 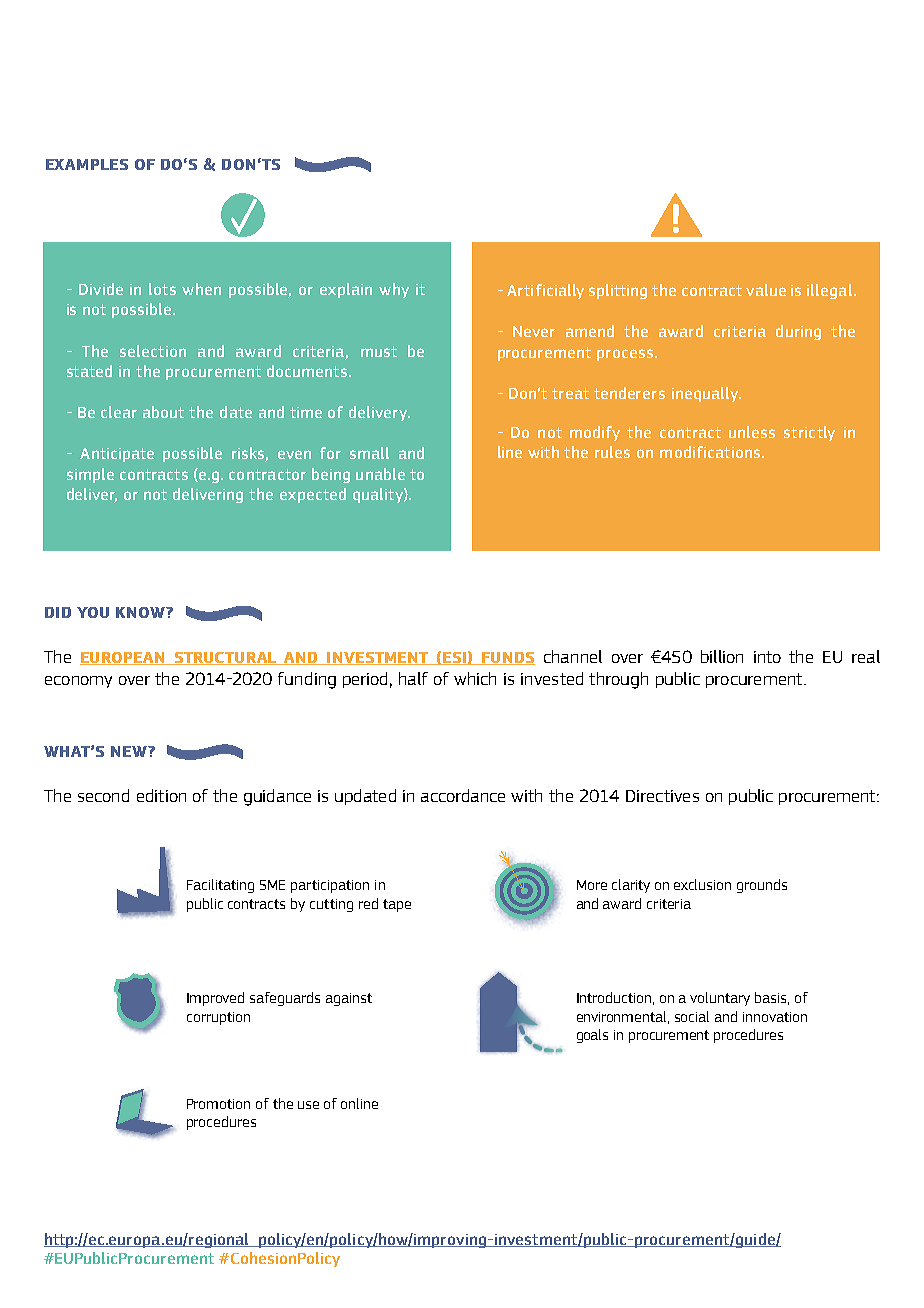 What do you see at coordinates (394, 290) in the screenshot?
I see `why` at bounding box center [394, 290].
